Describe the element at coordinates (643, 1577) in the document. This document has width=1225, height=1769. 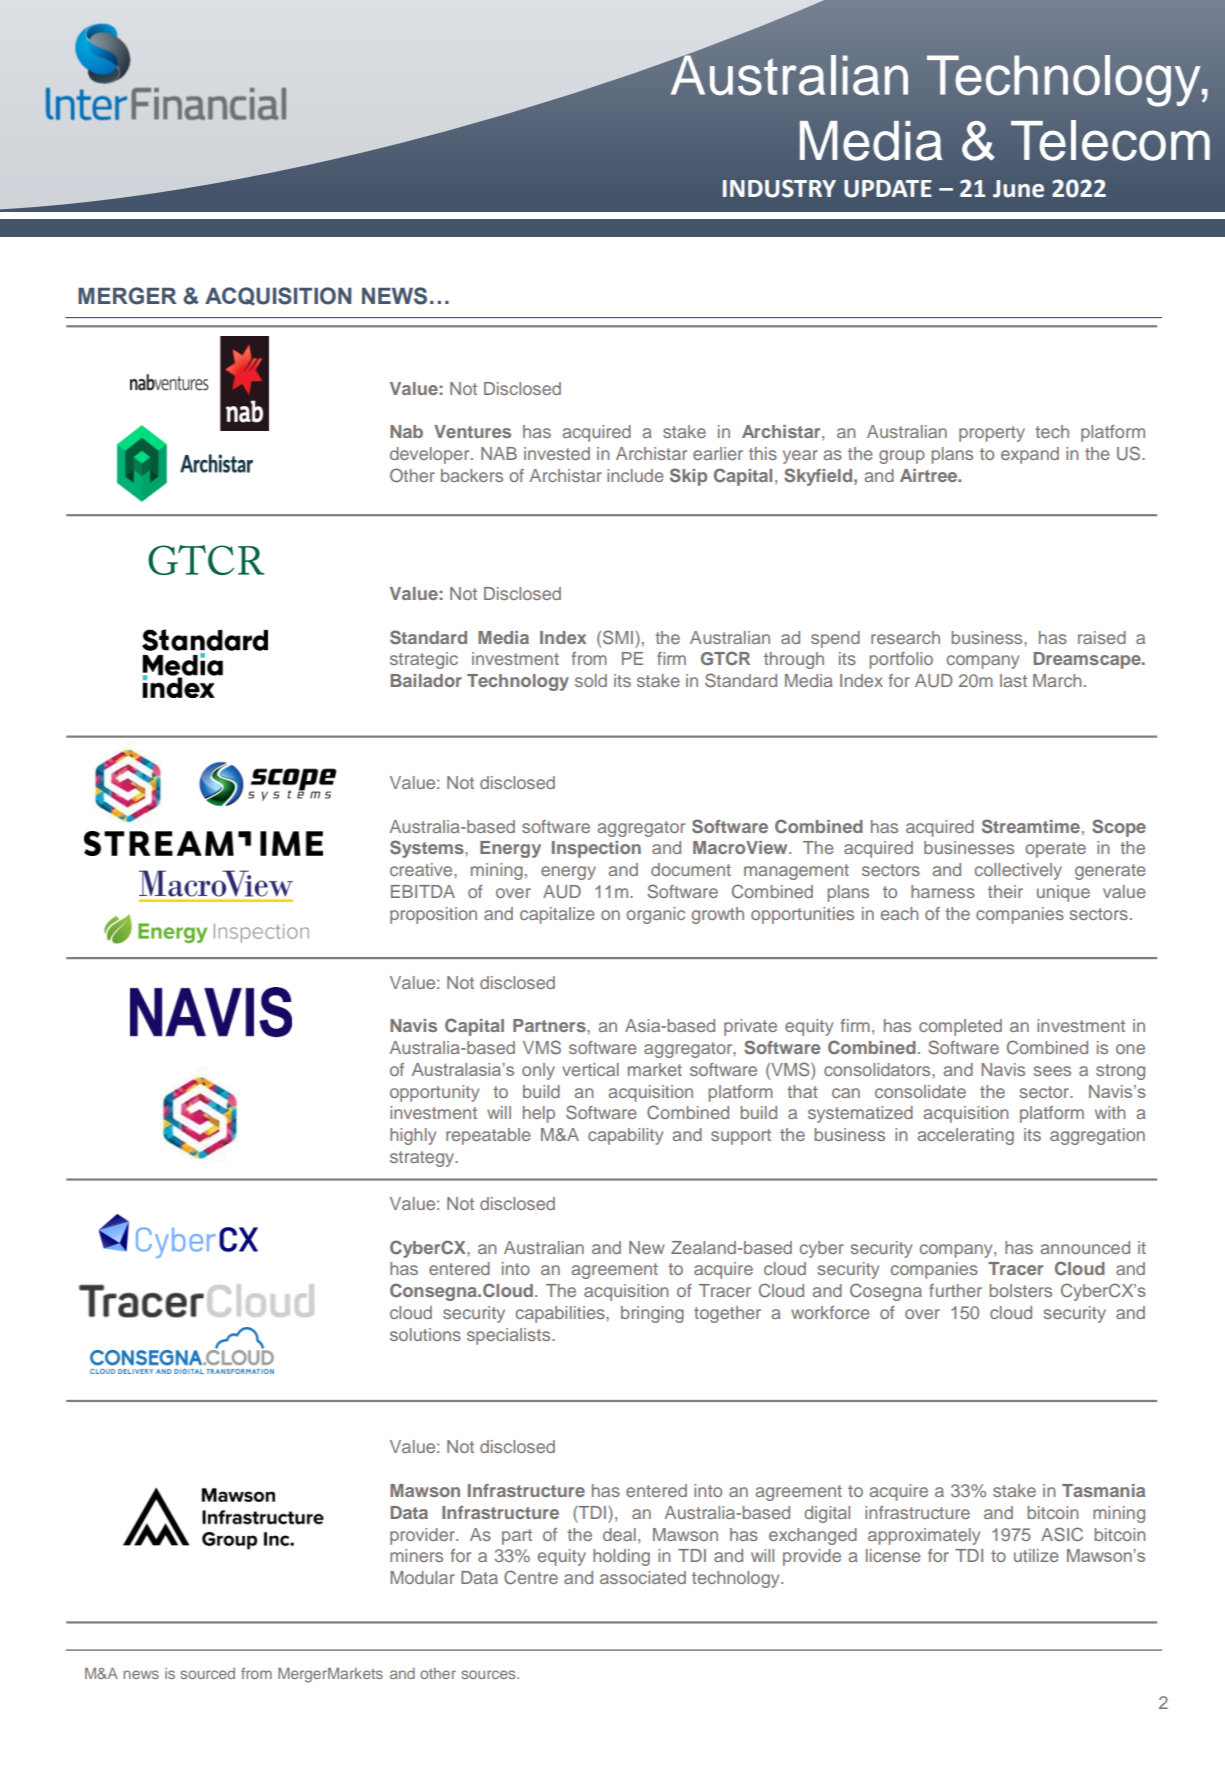
I see `associated` at that location.
